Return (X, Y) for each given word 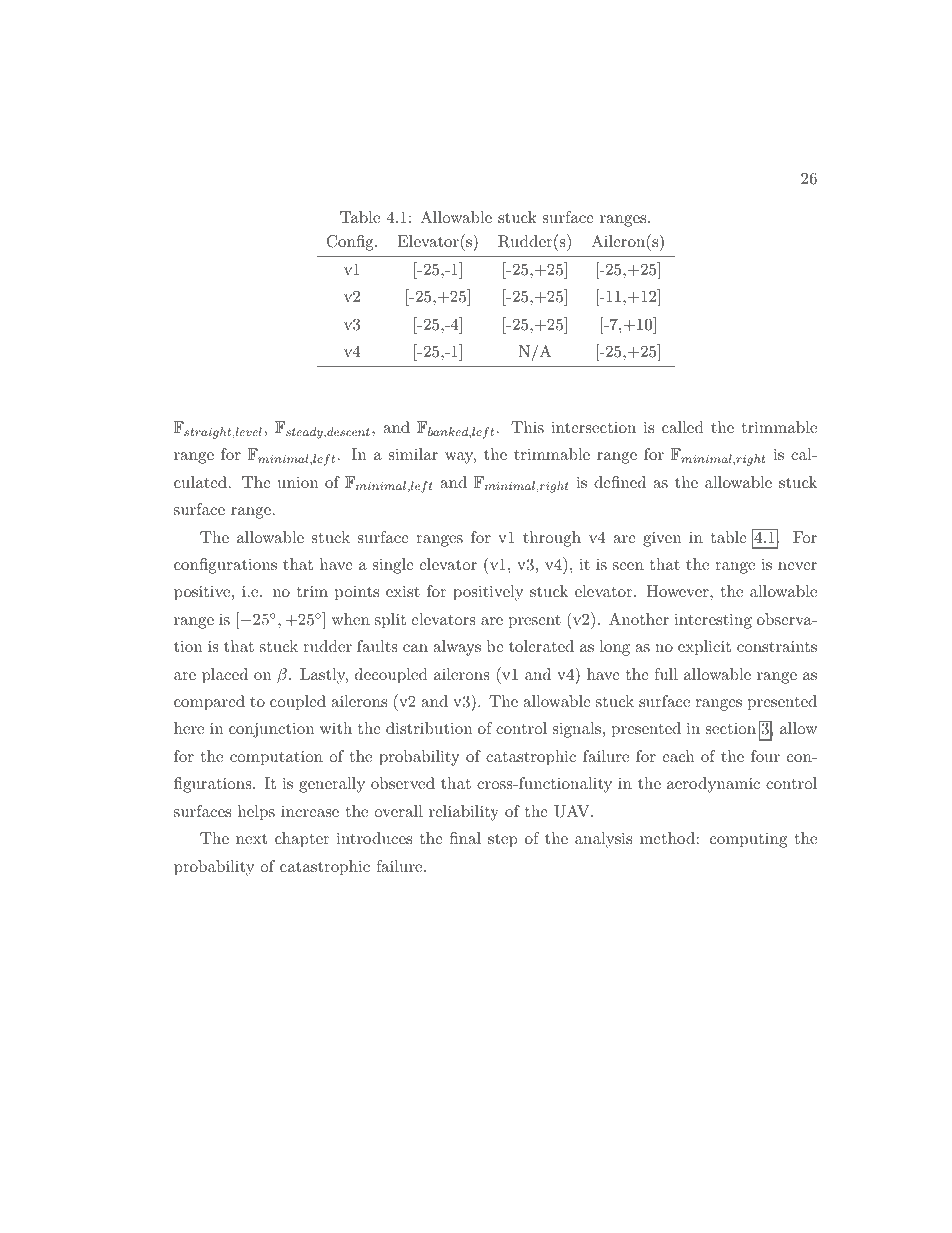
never (797, 566)
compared (209, 703)
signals (577, 730)
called (683, 427)
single (393, 566)
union (298, 482)
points (357, 593)
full (666, 674)
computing (748, 840)
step (503, 841)
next (251, 839)
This (527, 427)
